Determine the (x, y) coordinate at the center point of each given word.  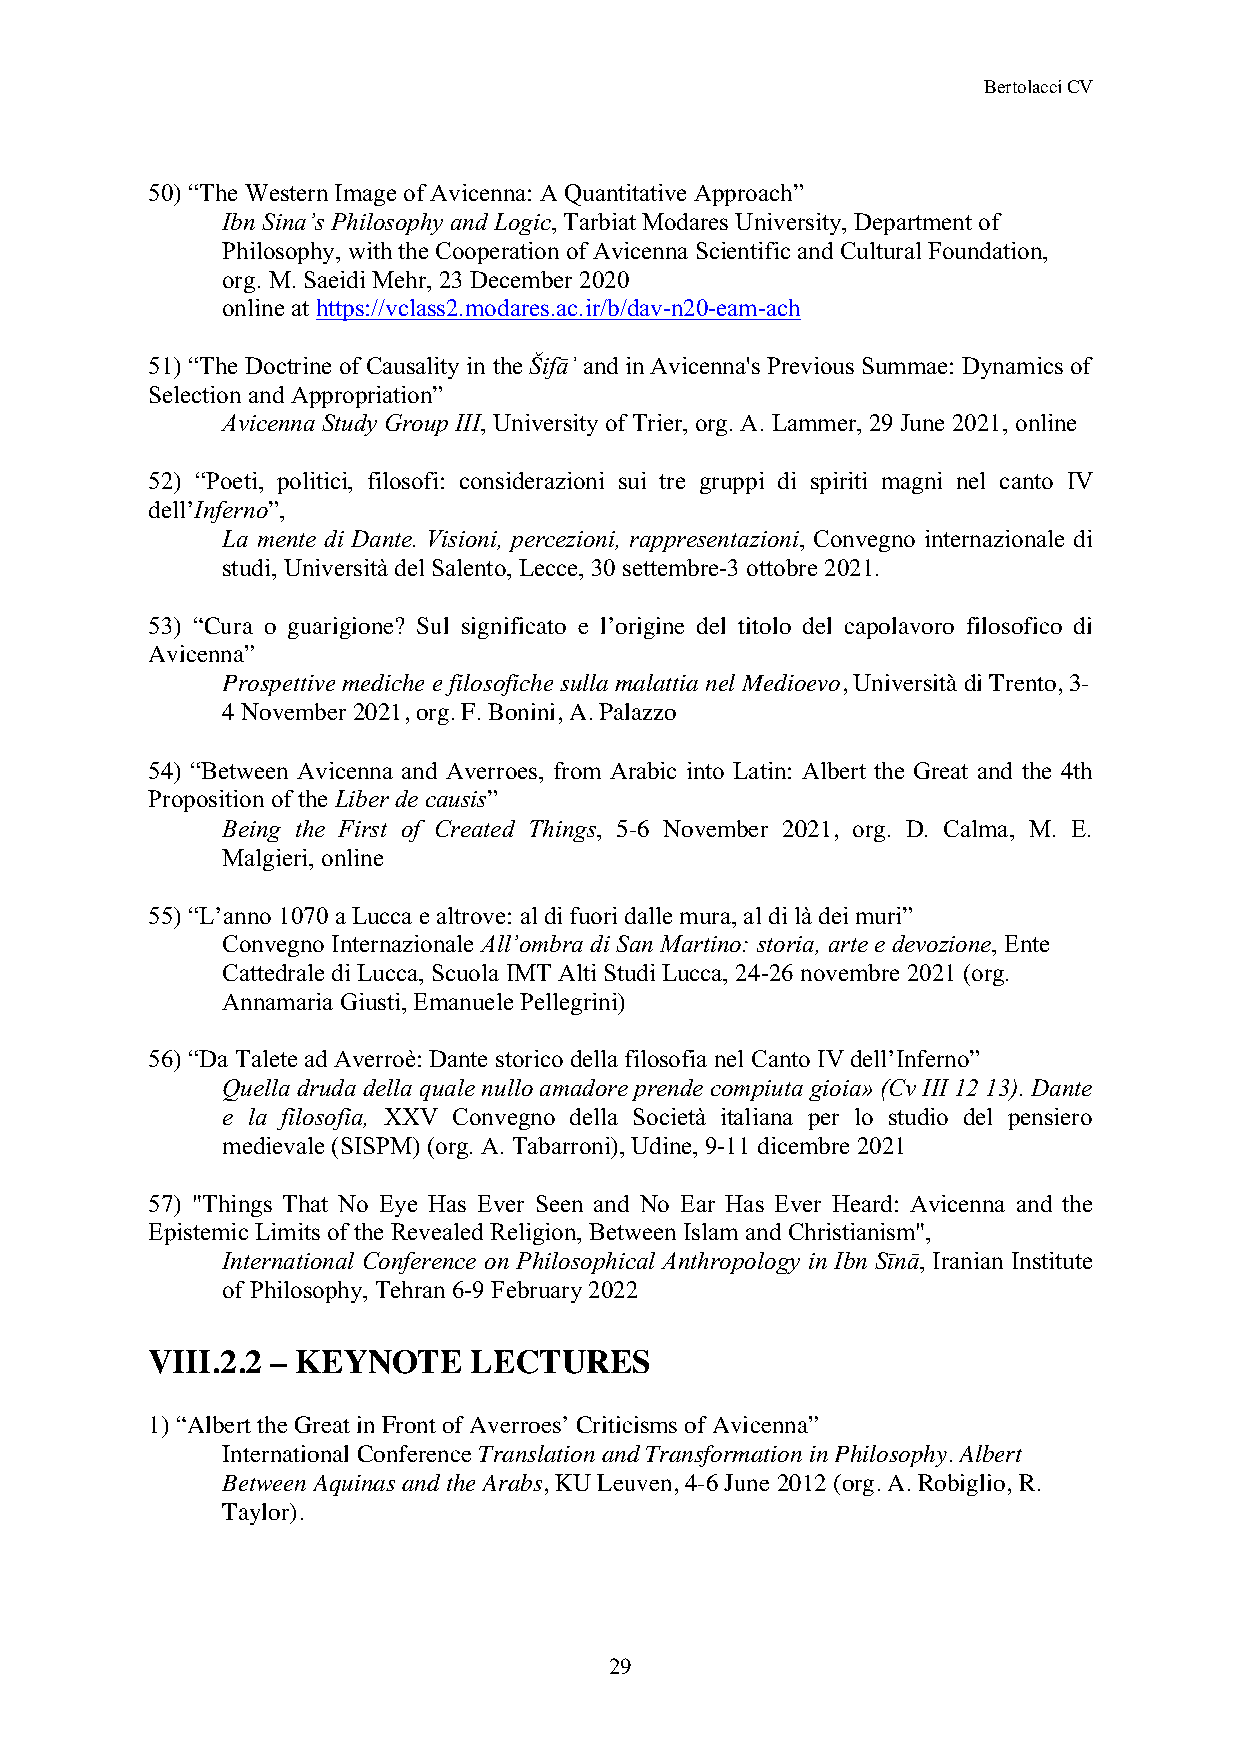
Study (349, 425)
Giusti (372, 1001)
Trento (1022, 682)
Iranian (968, 1260)
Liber (362, 798)
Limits (287, 1231)
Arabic (643, 770)
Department (913, 224)
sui (632, 480)
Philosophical (585, 1263)
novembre (850, 972)
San (634, 943)
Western (286, 192)
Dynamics (1012, 368)
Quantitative (625, 195)
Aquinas (354, 1485)
